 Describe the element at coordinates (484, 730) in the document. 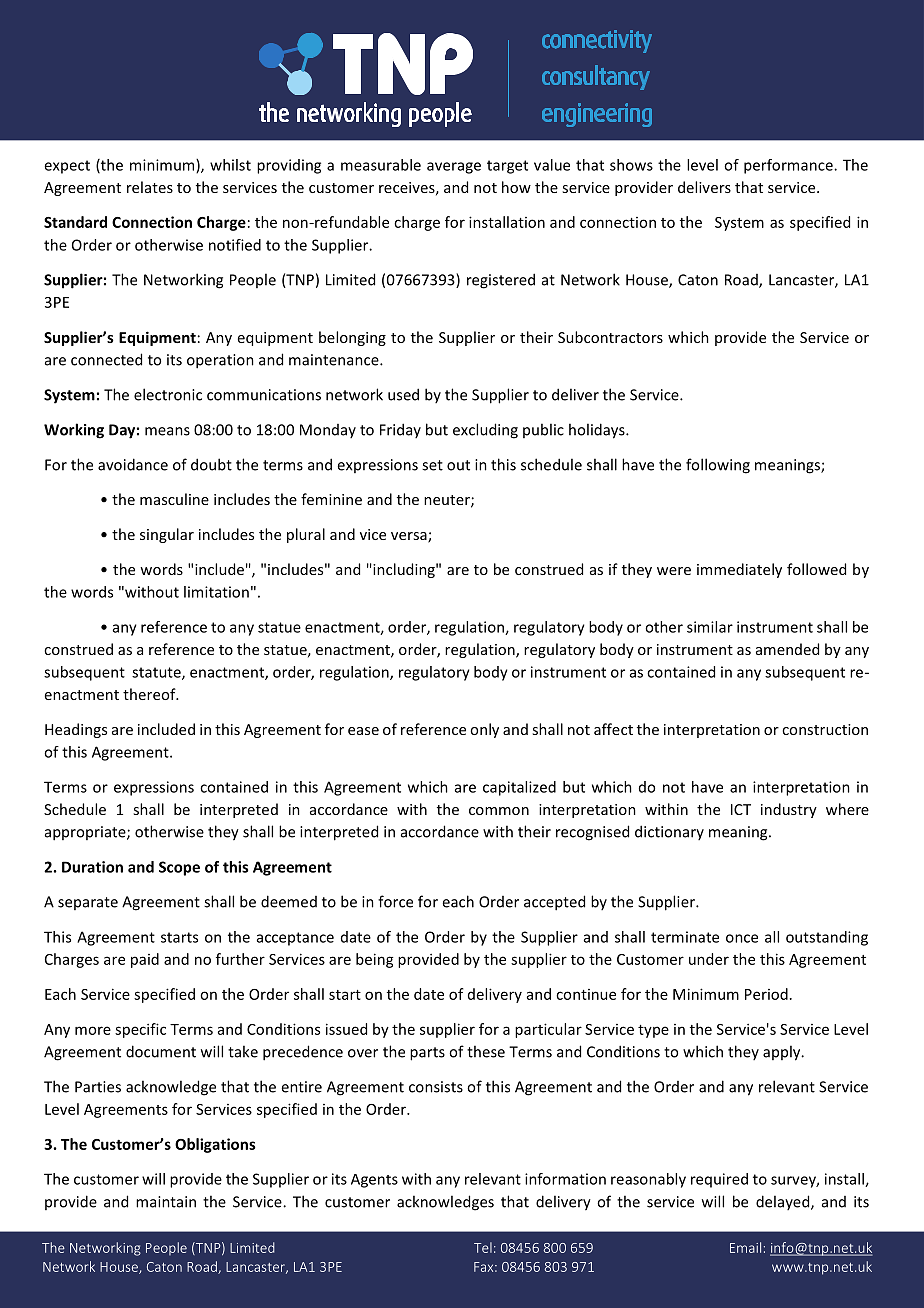

I see `only` at that location.
